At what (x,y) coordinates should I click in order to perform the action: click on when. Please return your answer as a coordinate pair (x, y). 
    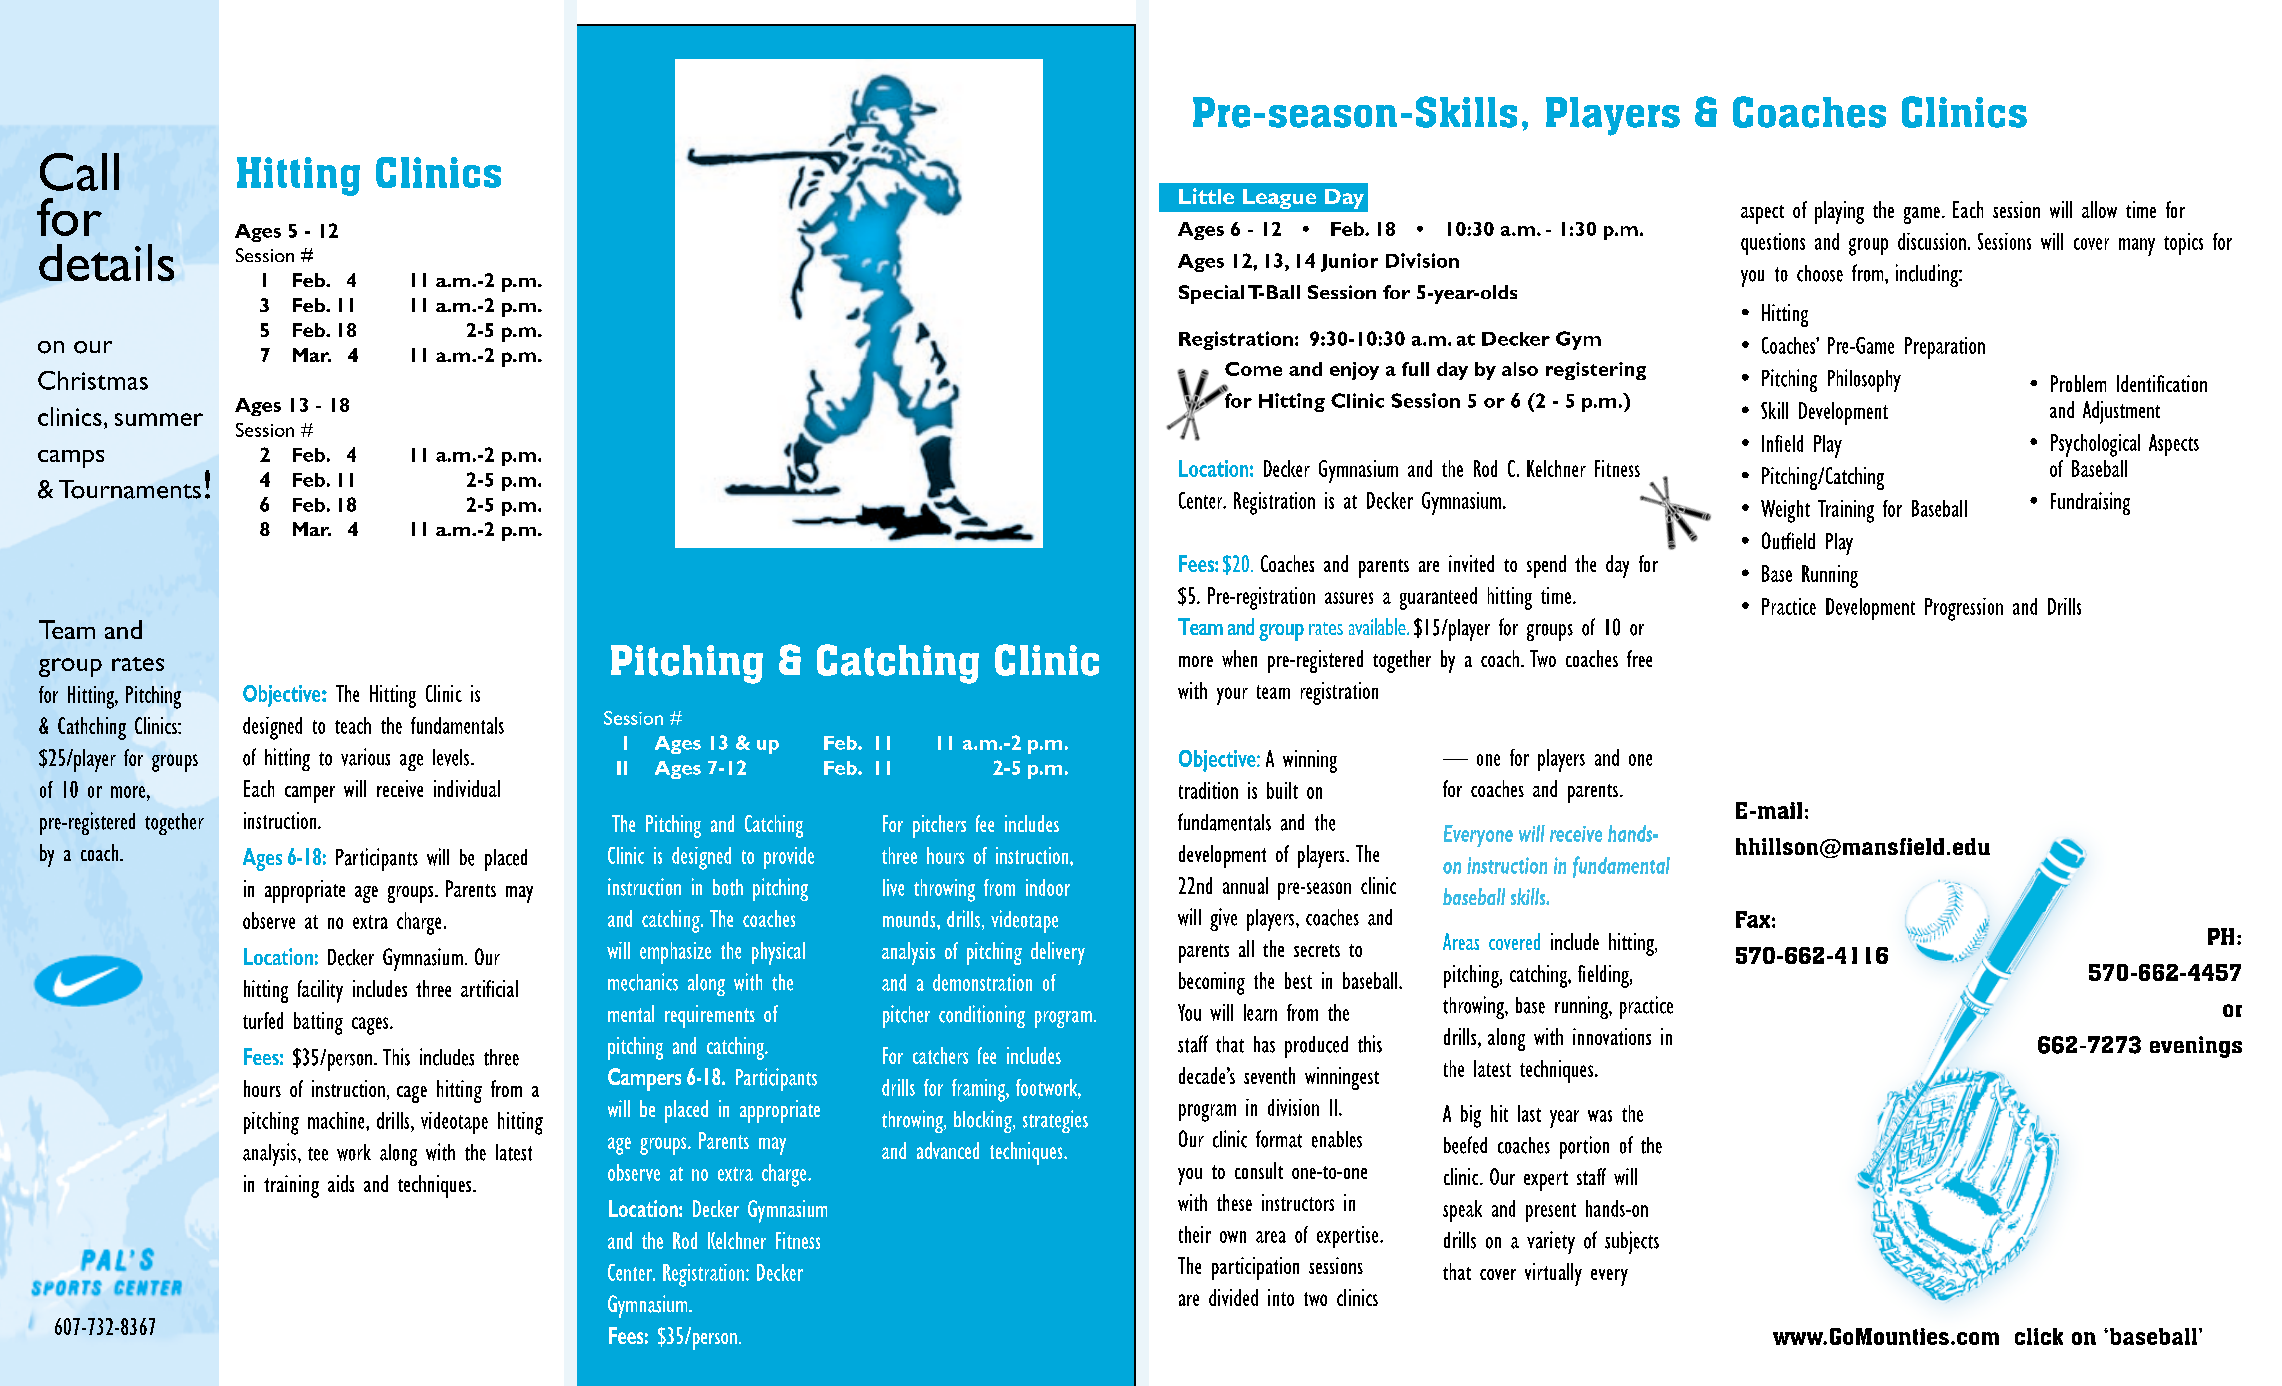
    Looking at the image, I should click on (1239, 658).
